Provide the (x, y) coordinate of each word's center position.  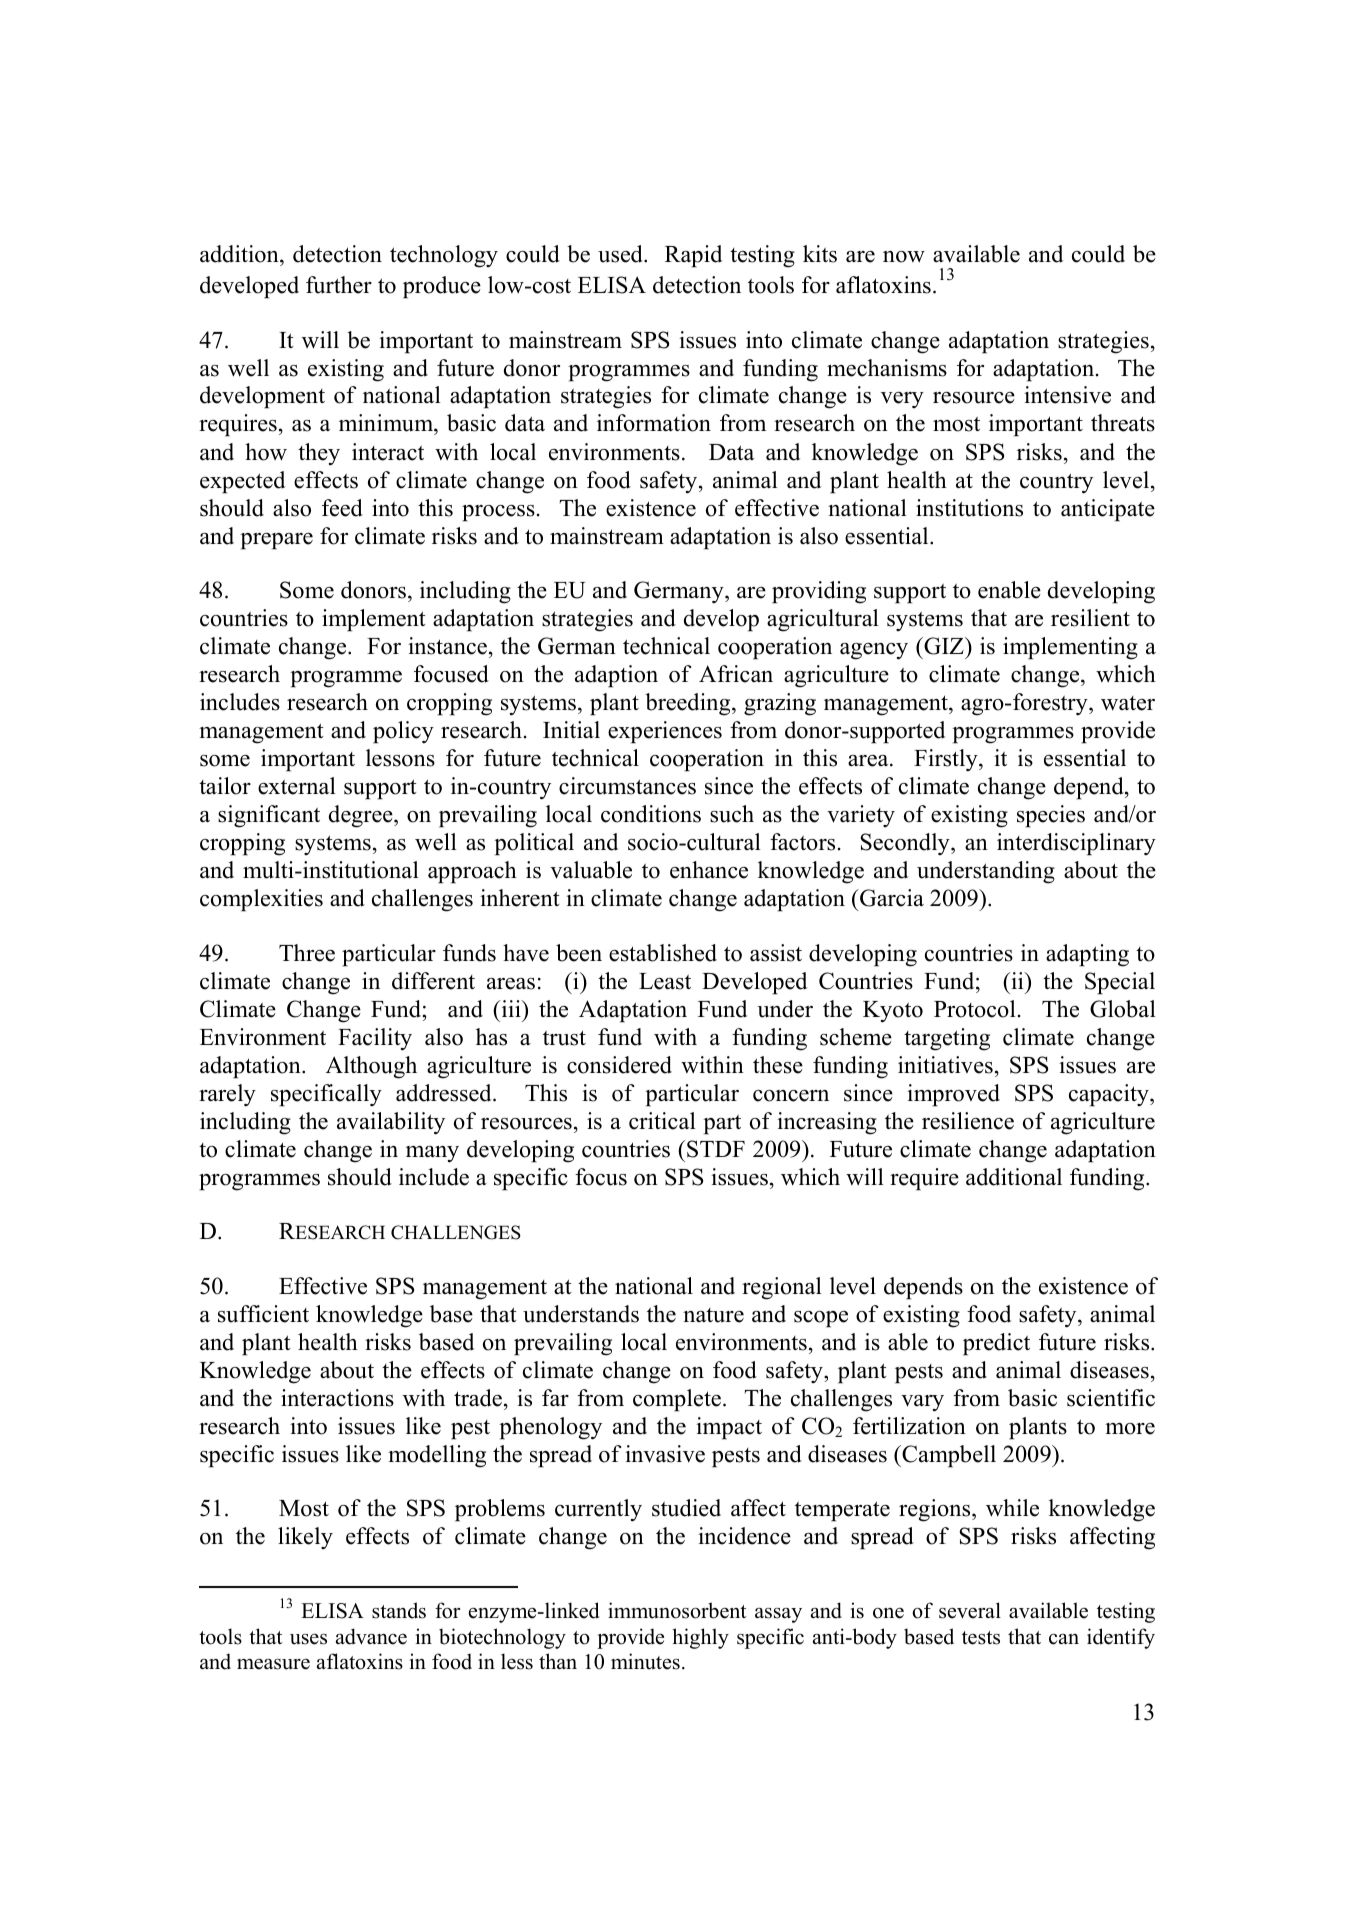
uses (308, 1639)
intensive (1067, 395)
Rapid (693, 256)
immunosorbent (677, 1610)
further (339, 285)
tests (981, 1638)
